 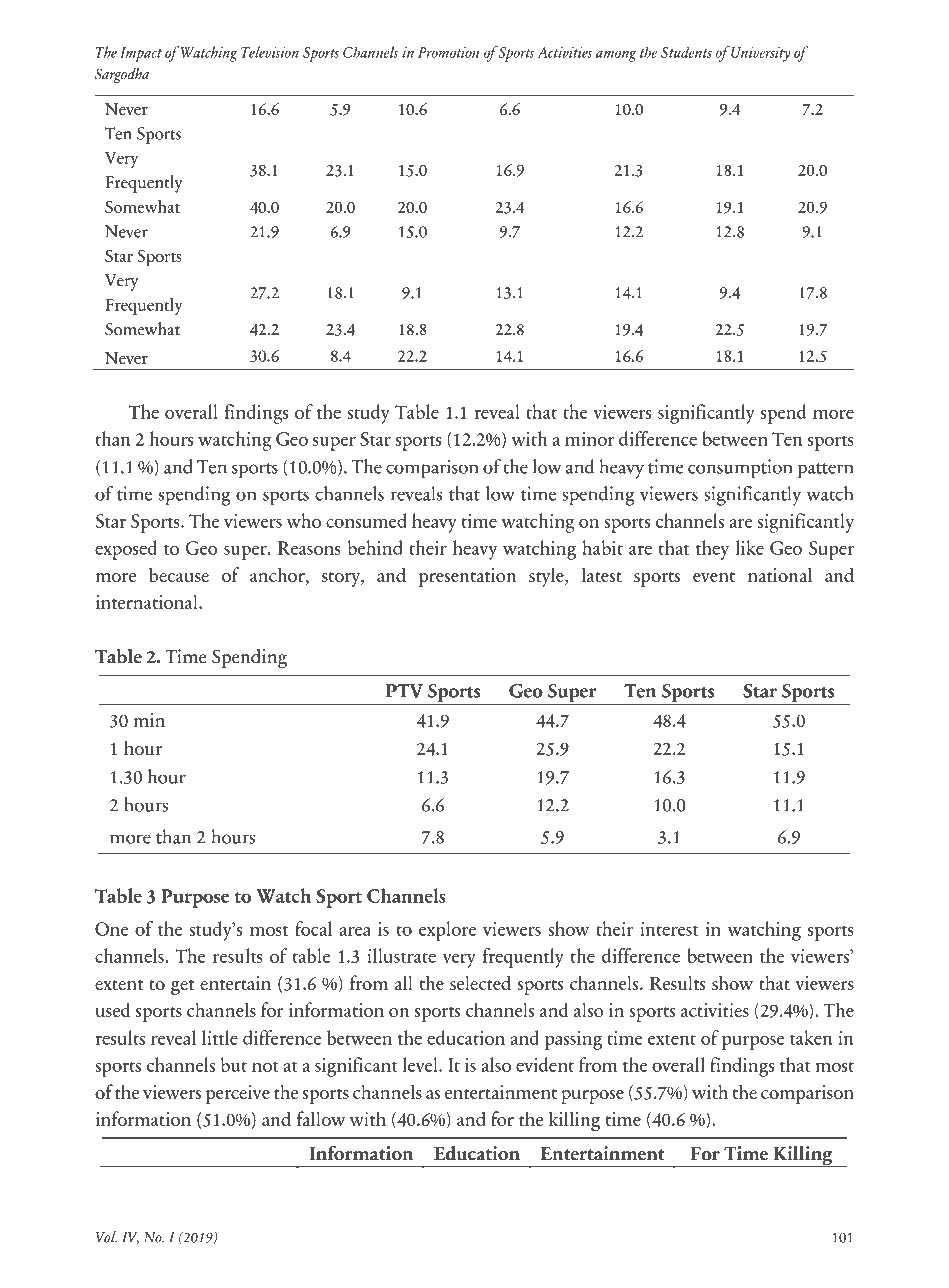 I want to click on taken, so click(x=811, y=1037).
